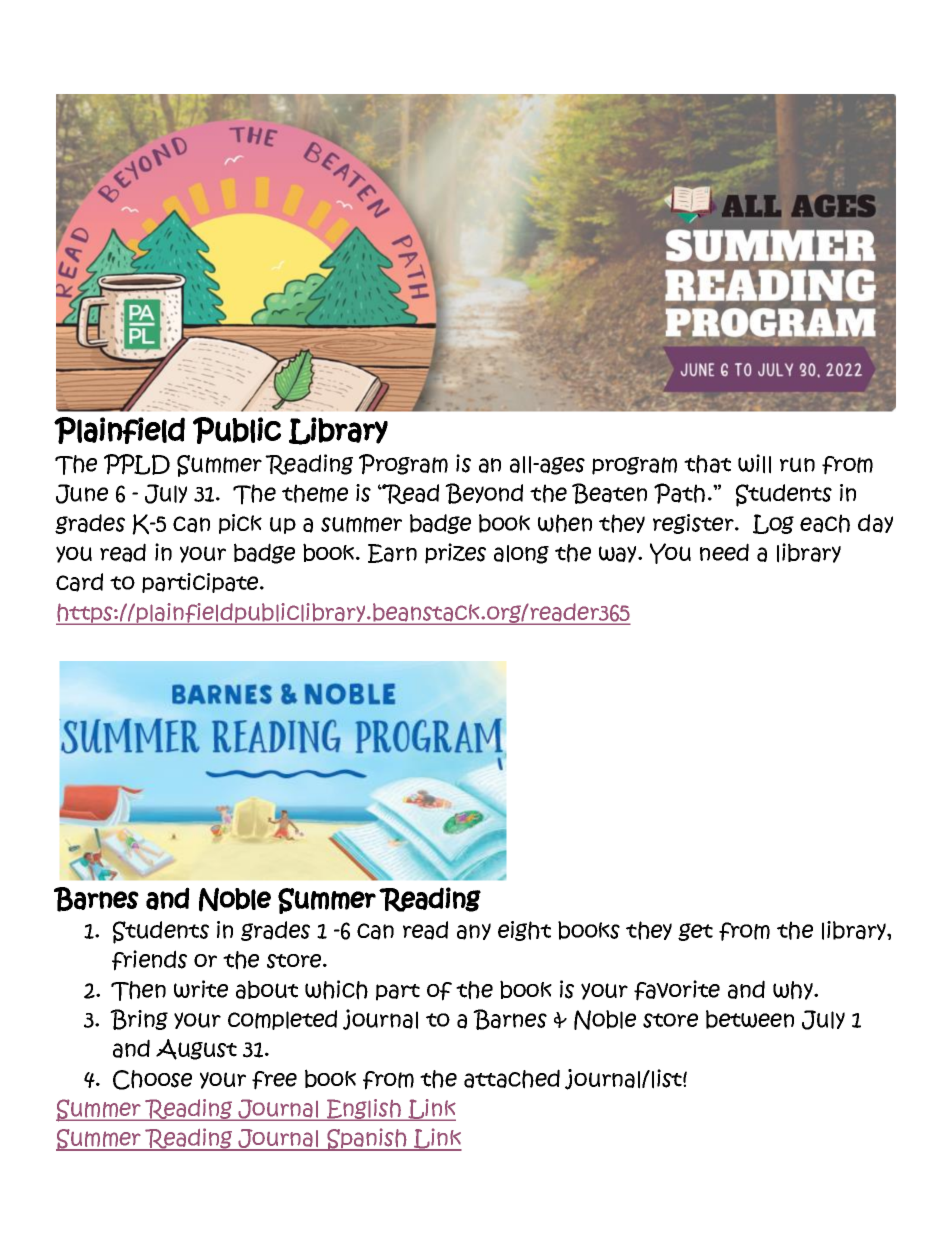 The width and height of the screenshot is (952, 1233). I want to click on get, so click(695, 932).
